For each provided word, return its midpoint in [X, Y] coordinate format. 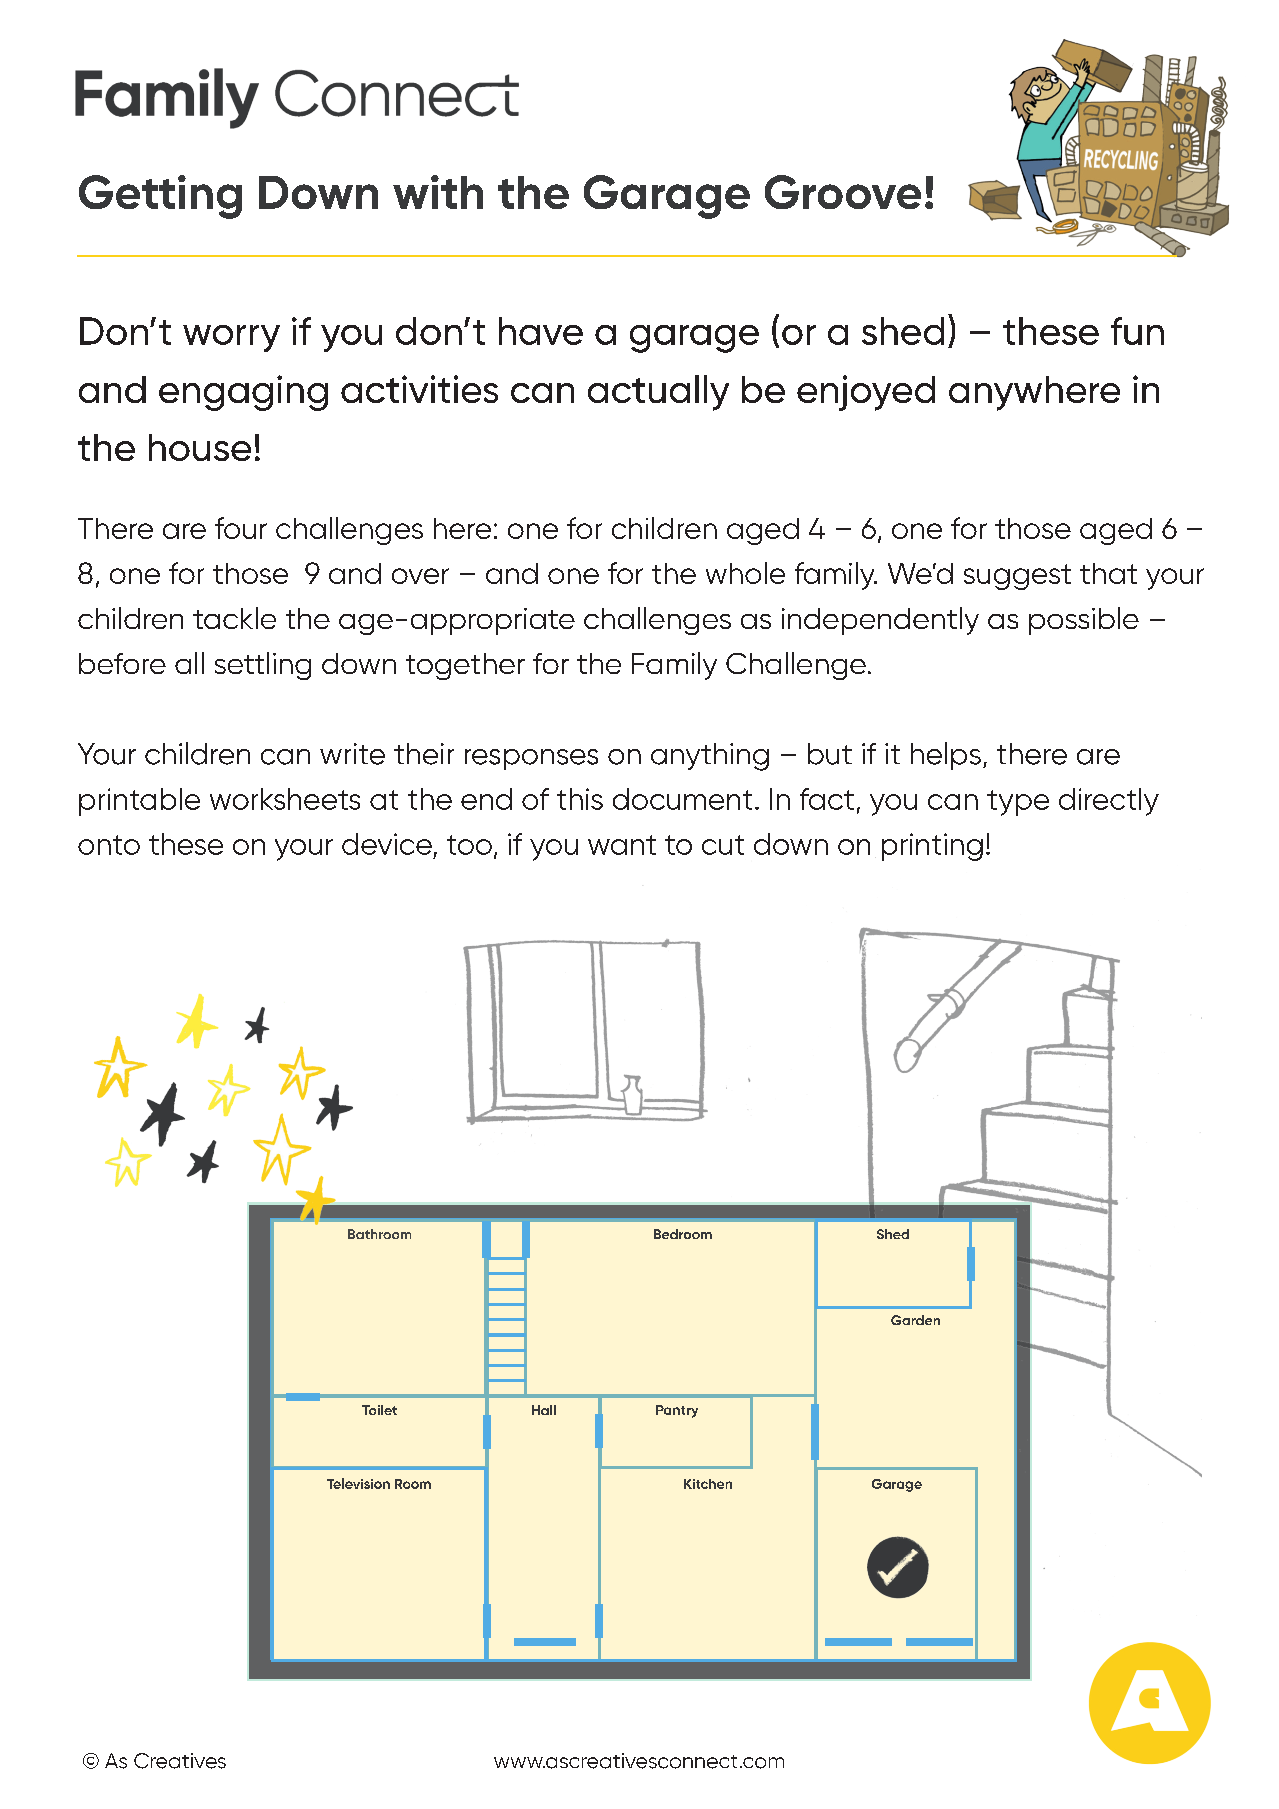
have [541, 331]
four [241, 528]
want [622, 845]
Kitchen [708, 1484]
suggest [1017, 577]
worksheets [285, 799]
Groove [843, 192]
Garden [915, 1320]
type [1018, 803]
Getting [160, 197]
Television [358, 1483]
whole [745, 573]
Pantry [677, 1411]
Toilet [379, 1410]
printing [932, 847]
